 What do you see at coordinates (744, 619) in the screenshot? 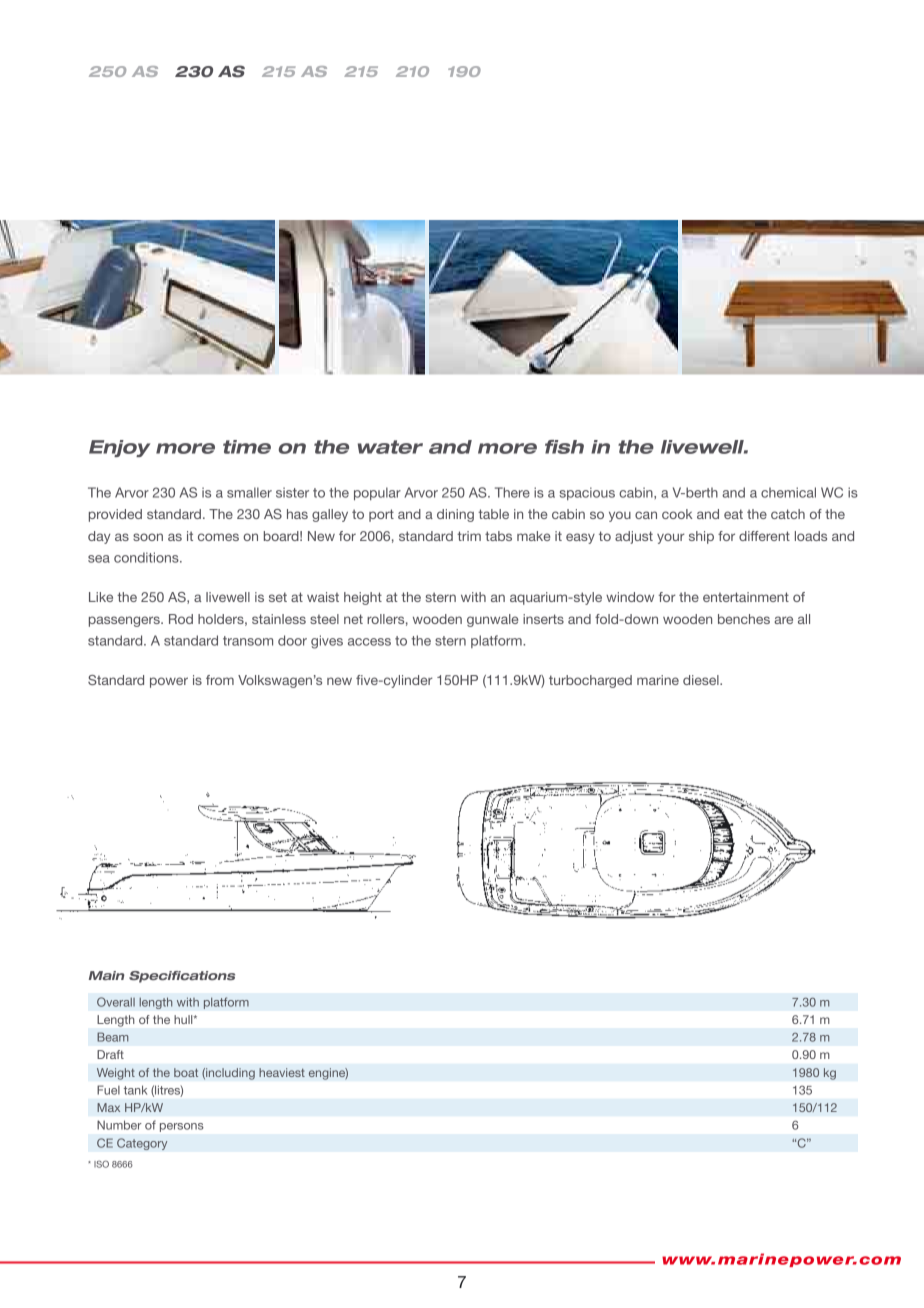
I see `benches` at bounding box center [744, 619].
